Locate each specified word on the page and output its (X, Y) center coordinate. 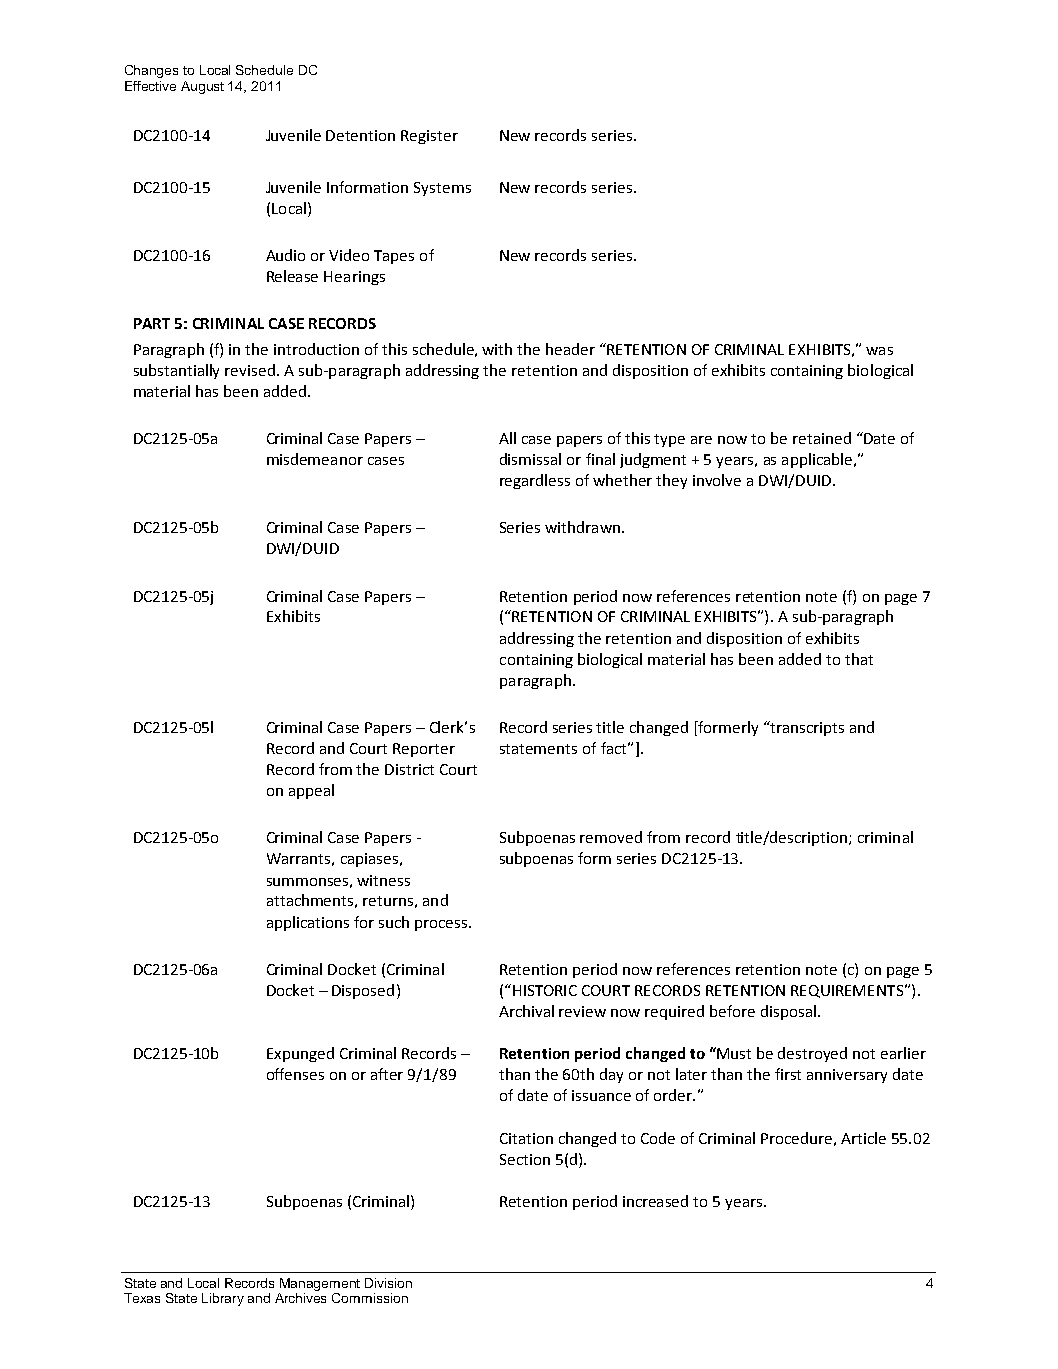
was (879, 351)
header (570, 349)
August (202, 87)
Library (223, 1299)
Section (525, 1159)
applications (308, 923)
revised (250, 370)
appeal (311, 791)
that (859, 659)
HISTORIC (545, 990)
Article (863, 1138)
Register (429, 137)
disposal (788, 1012)
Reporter (424, 750)
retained (822, 438)
